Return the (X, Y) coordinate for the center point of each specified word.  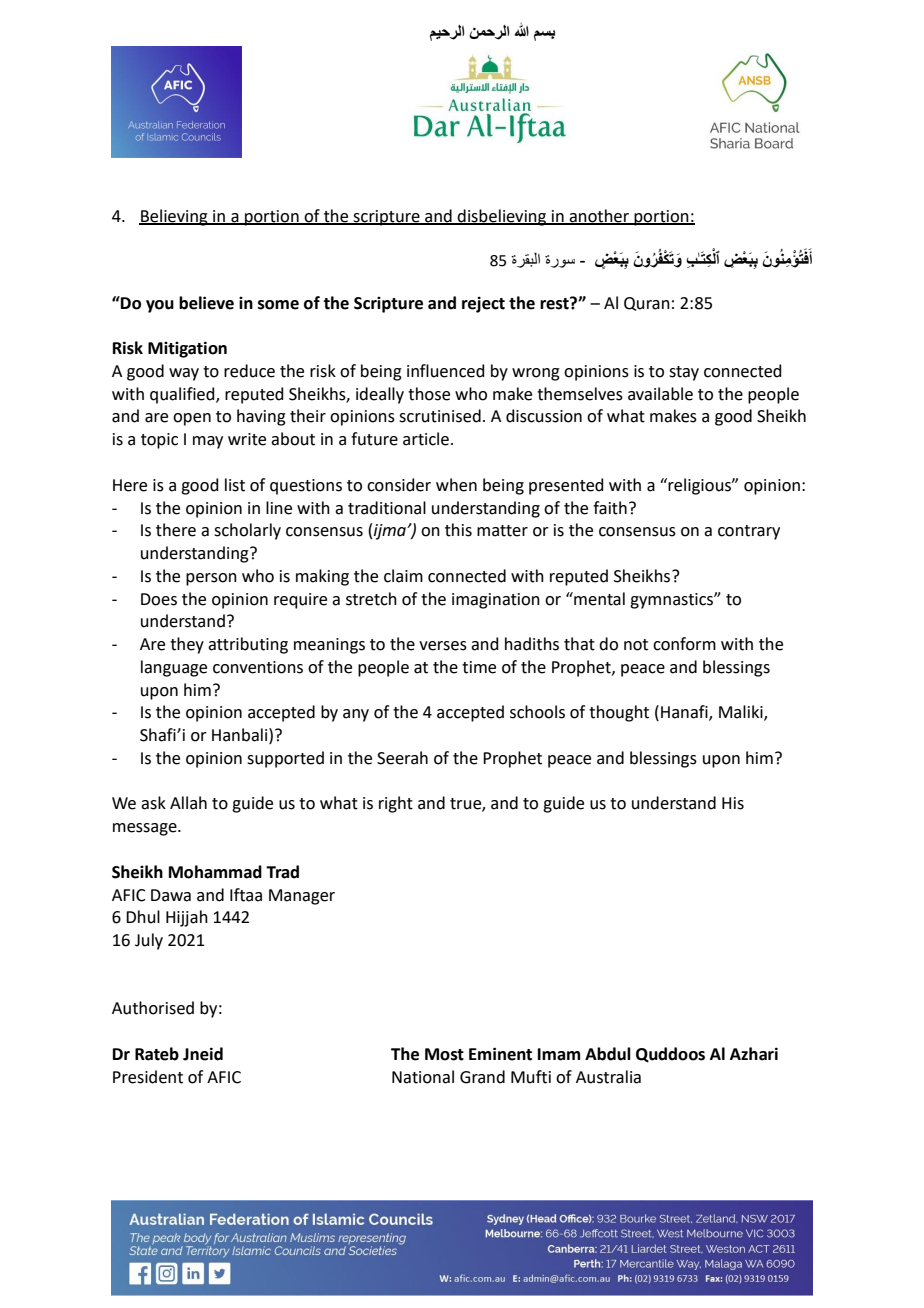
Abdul (608, 1054)
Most (444, 1054)
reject (483, 304)
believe (206, 303)
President (148, 1077)
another (599, 216)
